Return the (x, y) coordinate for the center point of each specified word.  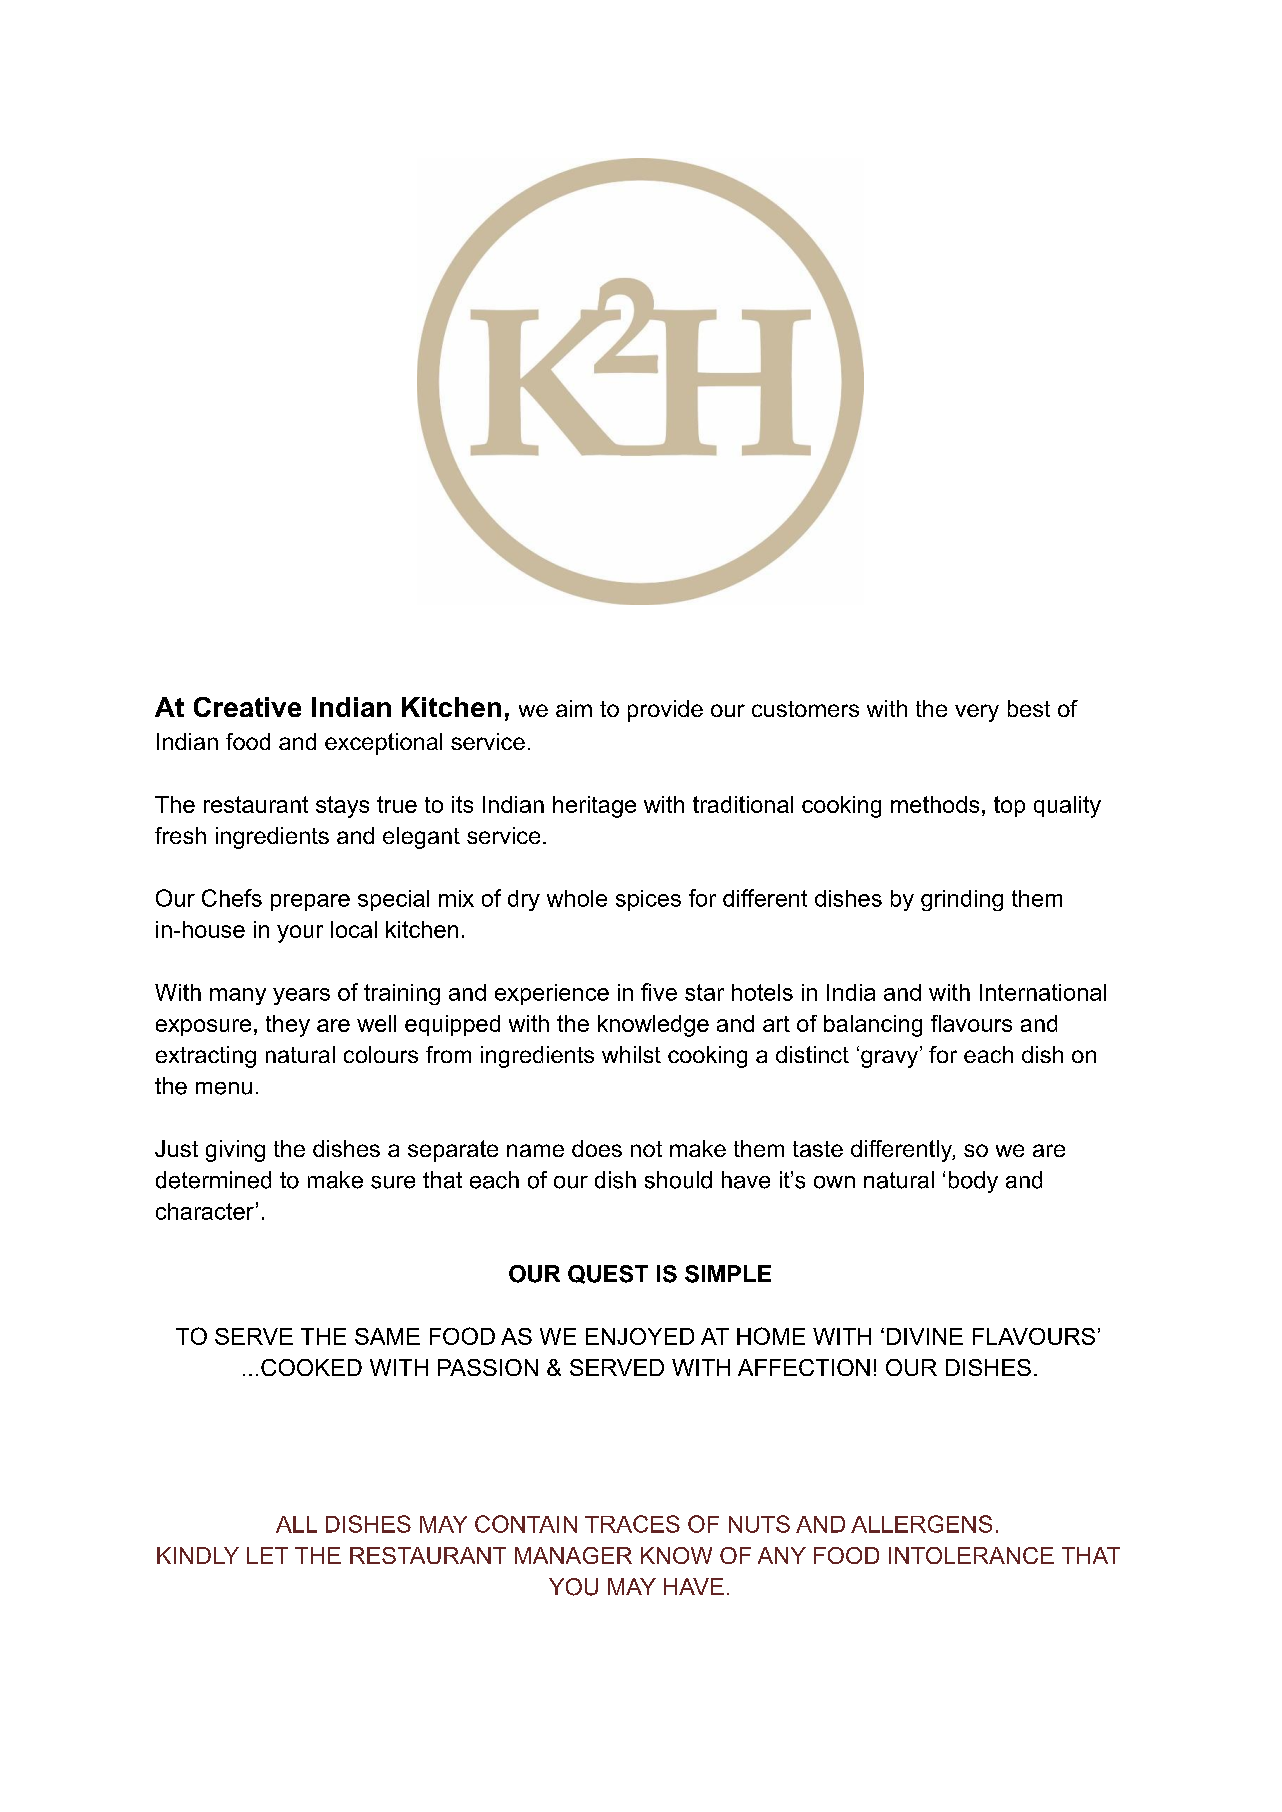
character (205, 1211)
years (301, 996)
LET (267, 1555)
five (659, 992)
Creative (247, 707)
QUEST (608, 1274)
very (977, 713)
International (1043, 992)
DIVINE (925, 1336)
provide (665, 711)
